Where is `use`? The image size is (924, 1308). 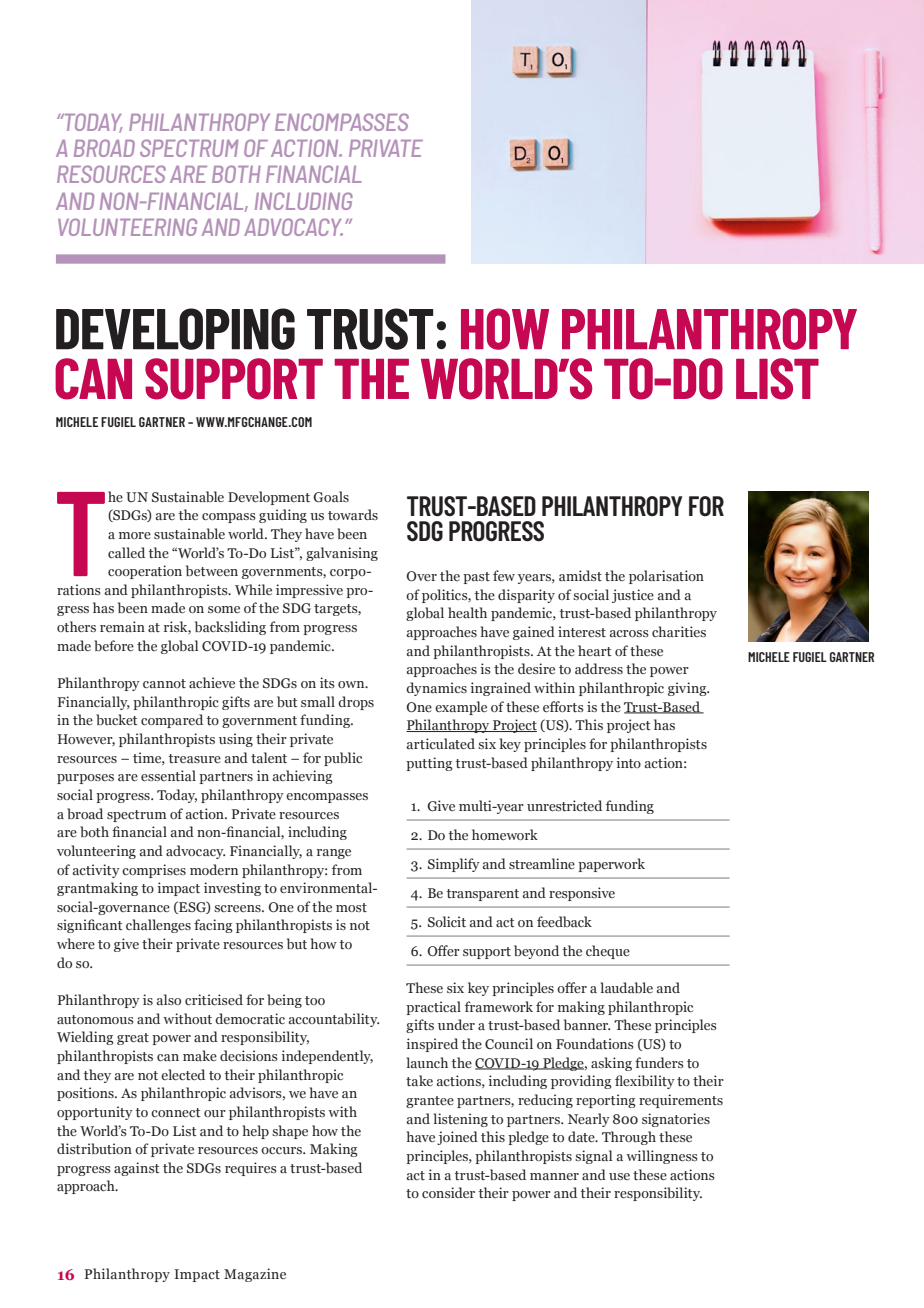
use is located at coordinates (619, 1176).
